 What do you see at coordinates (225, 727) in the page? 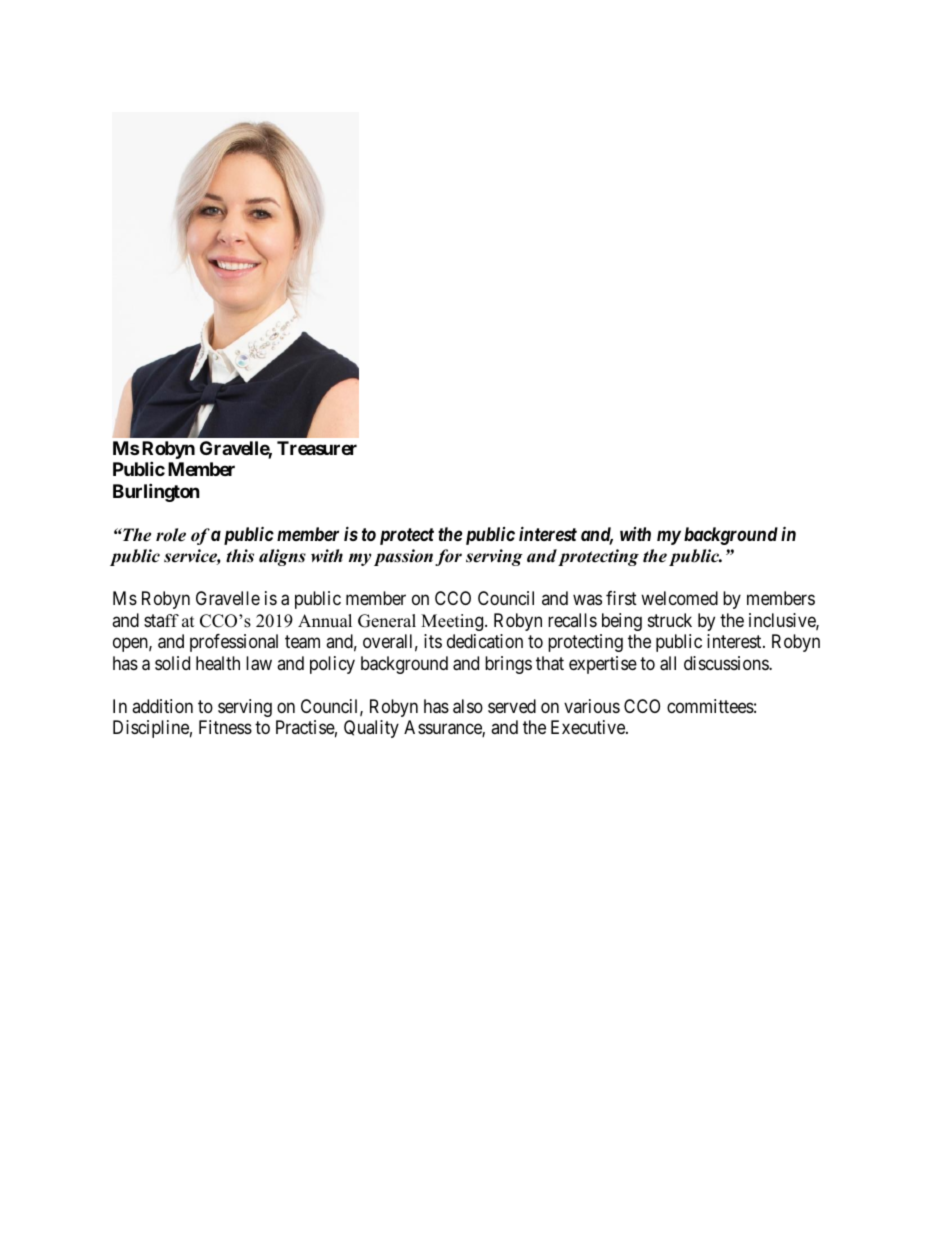
I see `Fitness` at bounding box center [225, 727].
